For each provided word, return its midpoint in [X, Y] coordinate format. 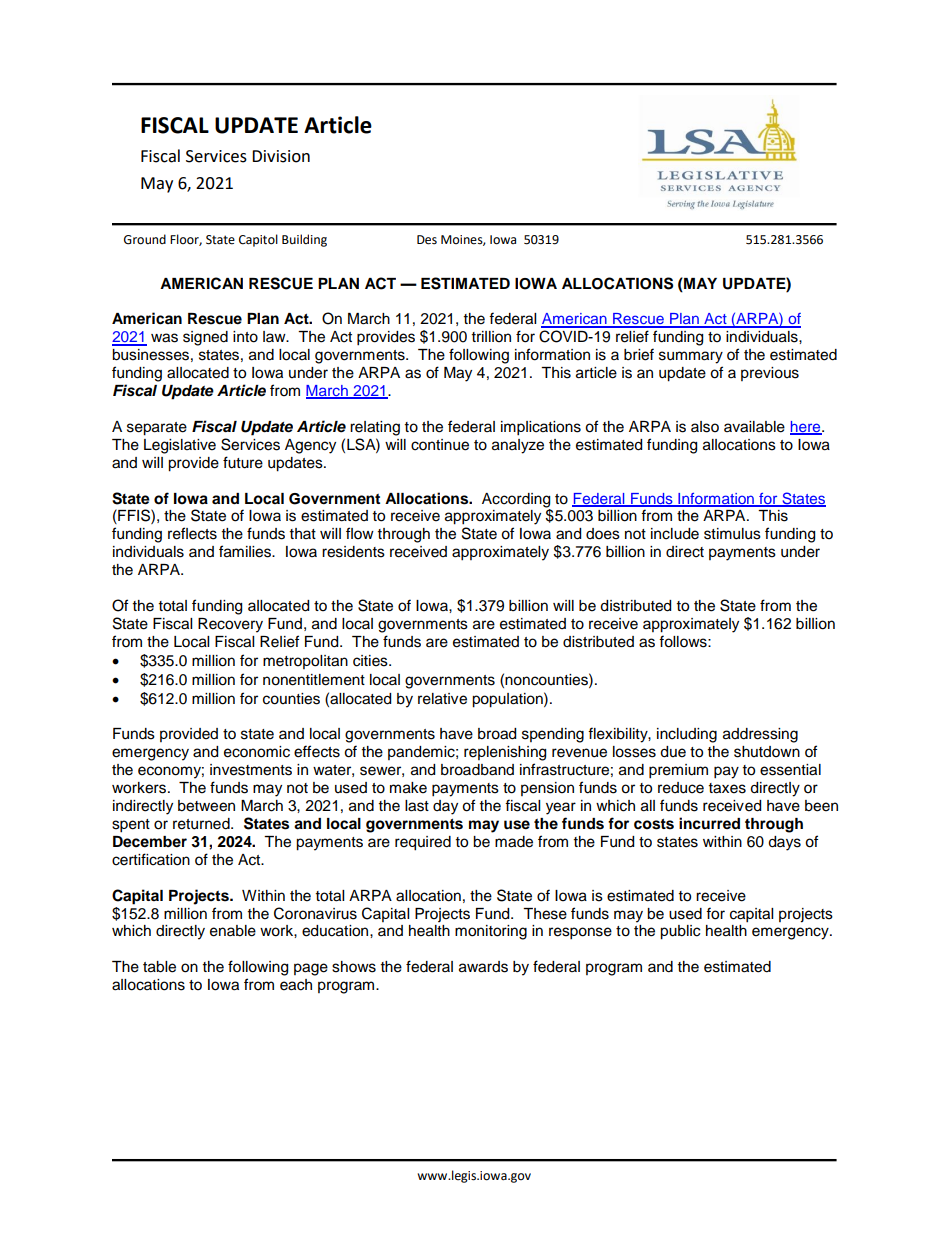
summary [691, 357]
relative [442, 699]
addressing [760, 735]
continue [440, 445]
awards [483, 967]
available [754, 427]
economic [257, 752]
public [680, 932]
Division [281, 156]
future [243, 462]
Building [304, 240]
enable [233, 931]
